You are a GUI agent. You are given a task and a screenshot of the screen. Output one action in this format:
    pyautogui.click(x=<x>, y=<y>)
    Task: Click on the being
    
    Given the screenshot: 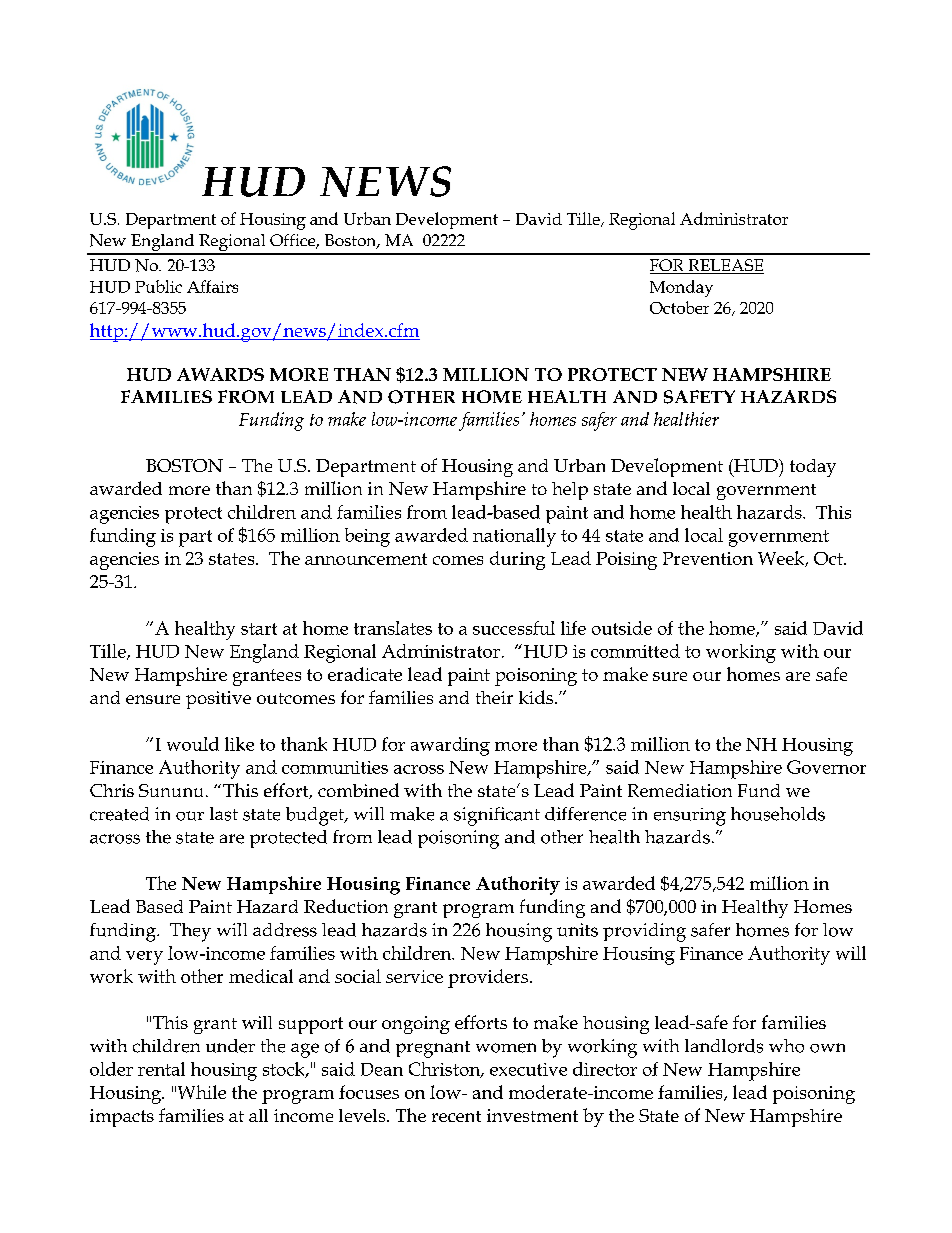 What is the action you would take?
    pyautogui.click(x=367, y=537)
